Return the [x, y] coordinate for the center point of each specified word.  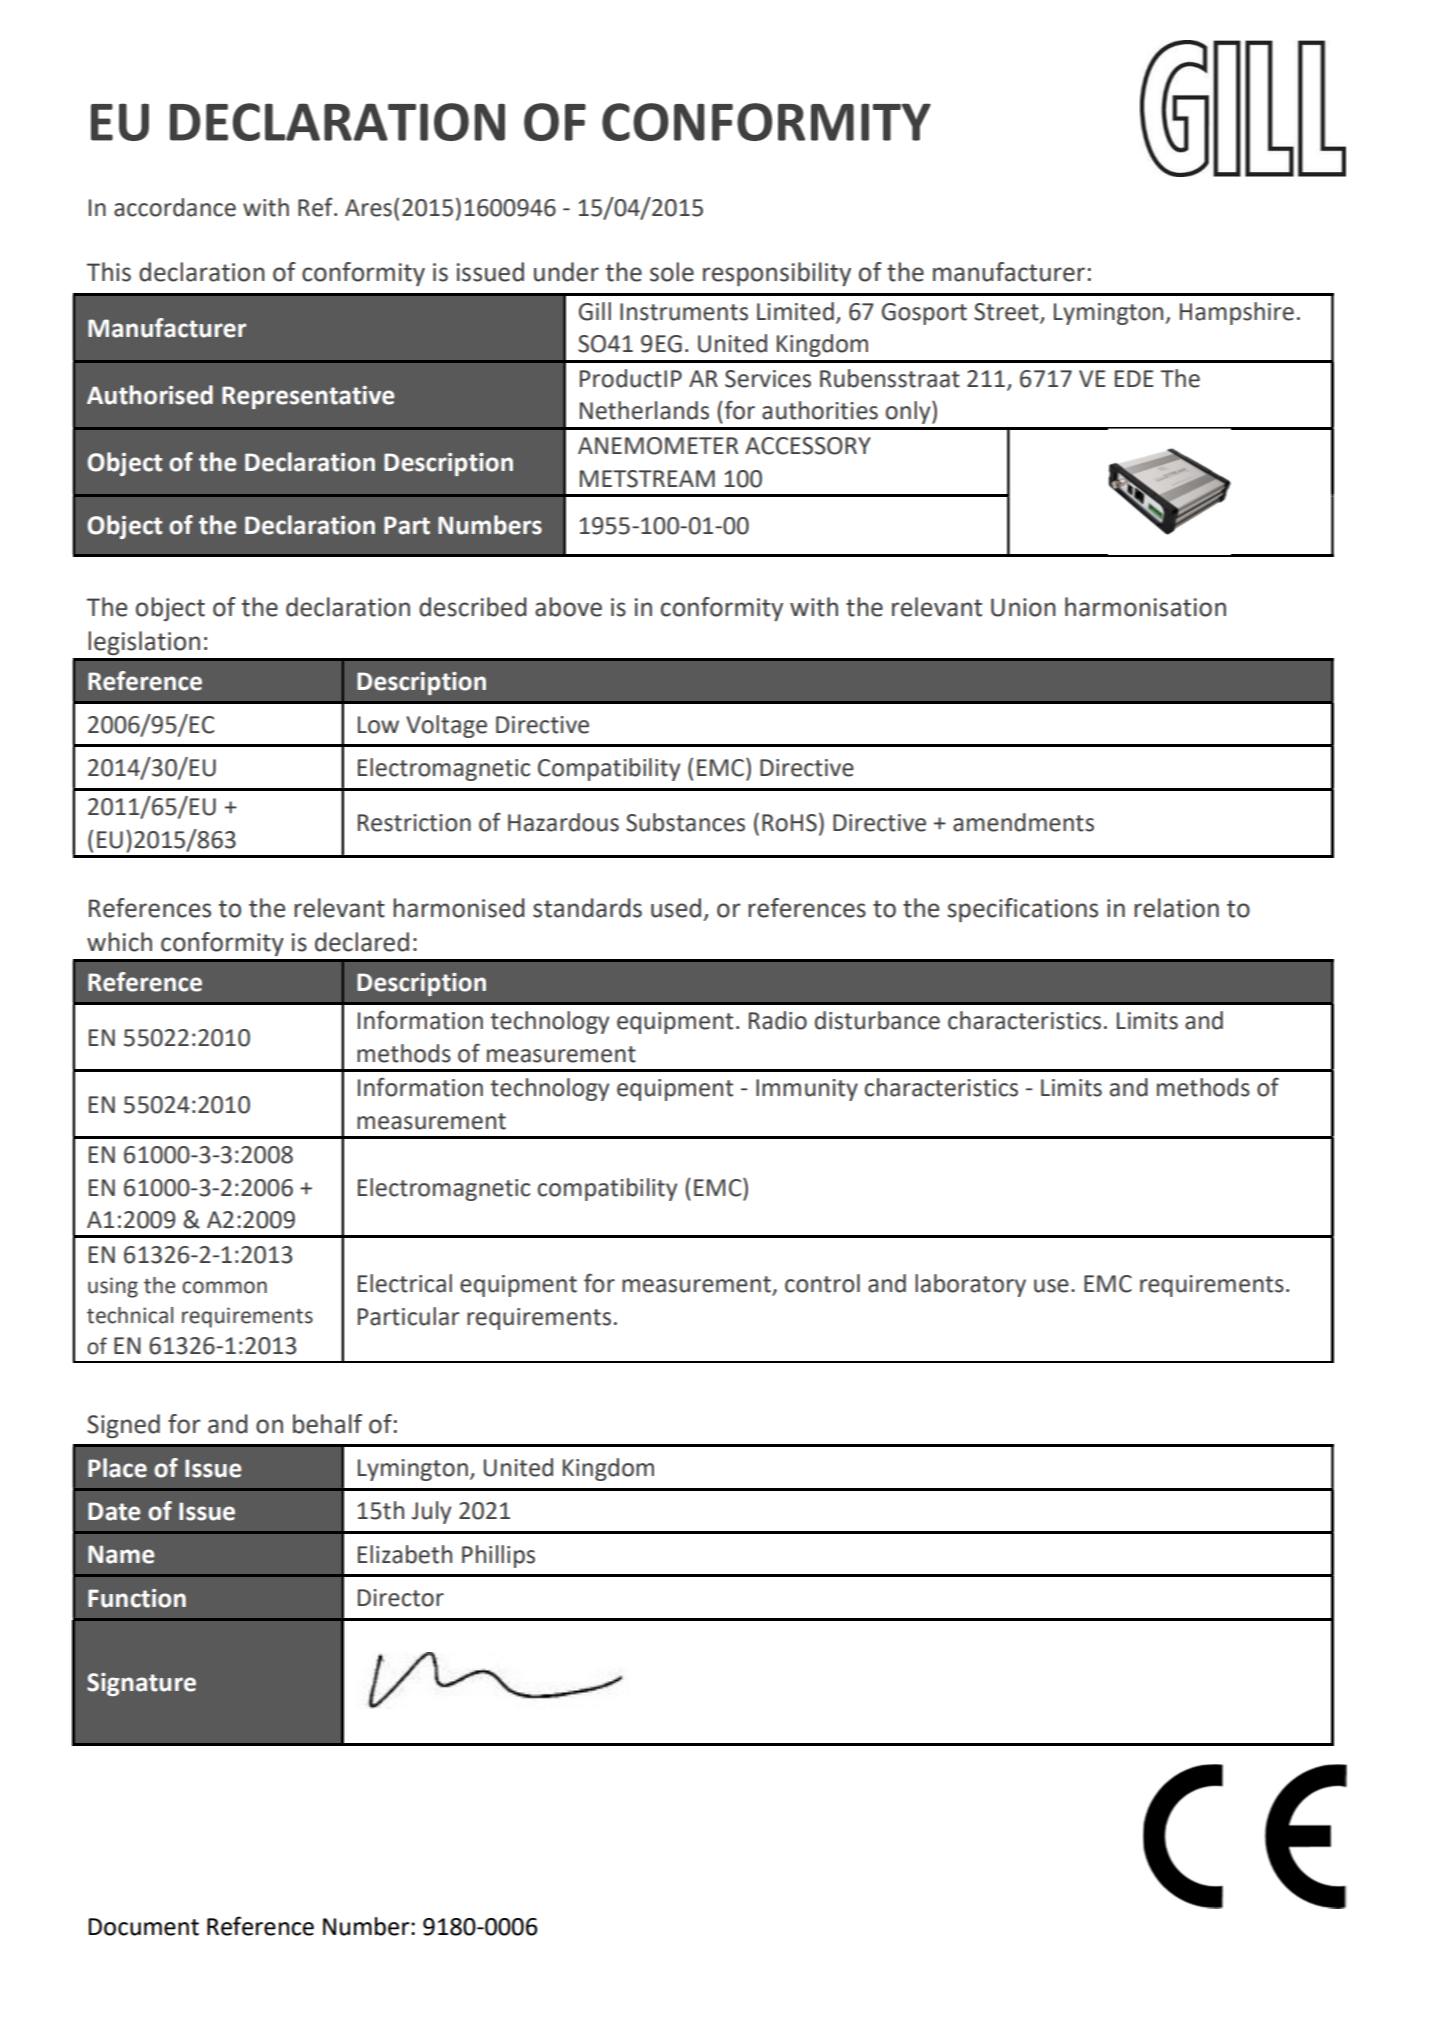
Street [1007, 313]
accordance [175, 207]
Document [143, 1927]
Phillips [498, 1556]
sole [672, 272]
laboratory [970, 1285]
